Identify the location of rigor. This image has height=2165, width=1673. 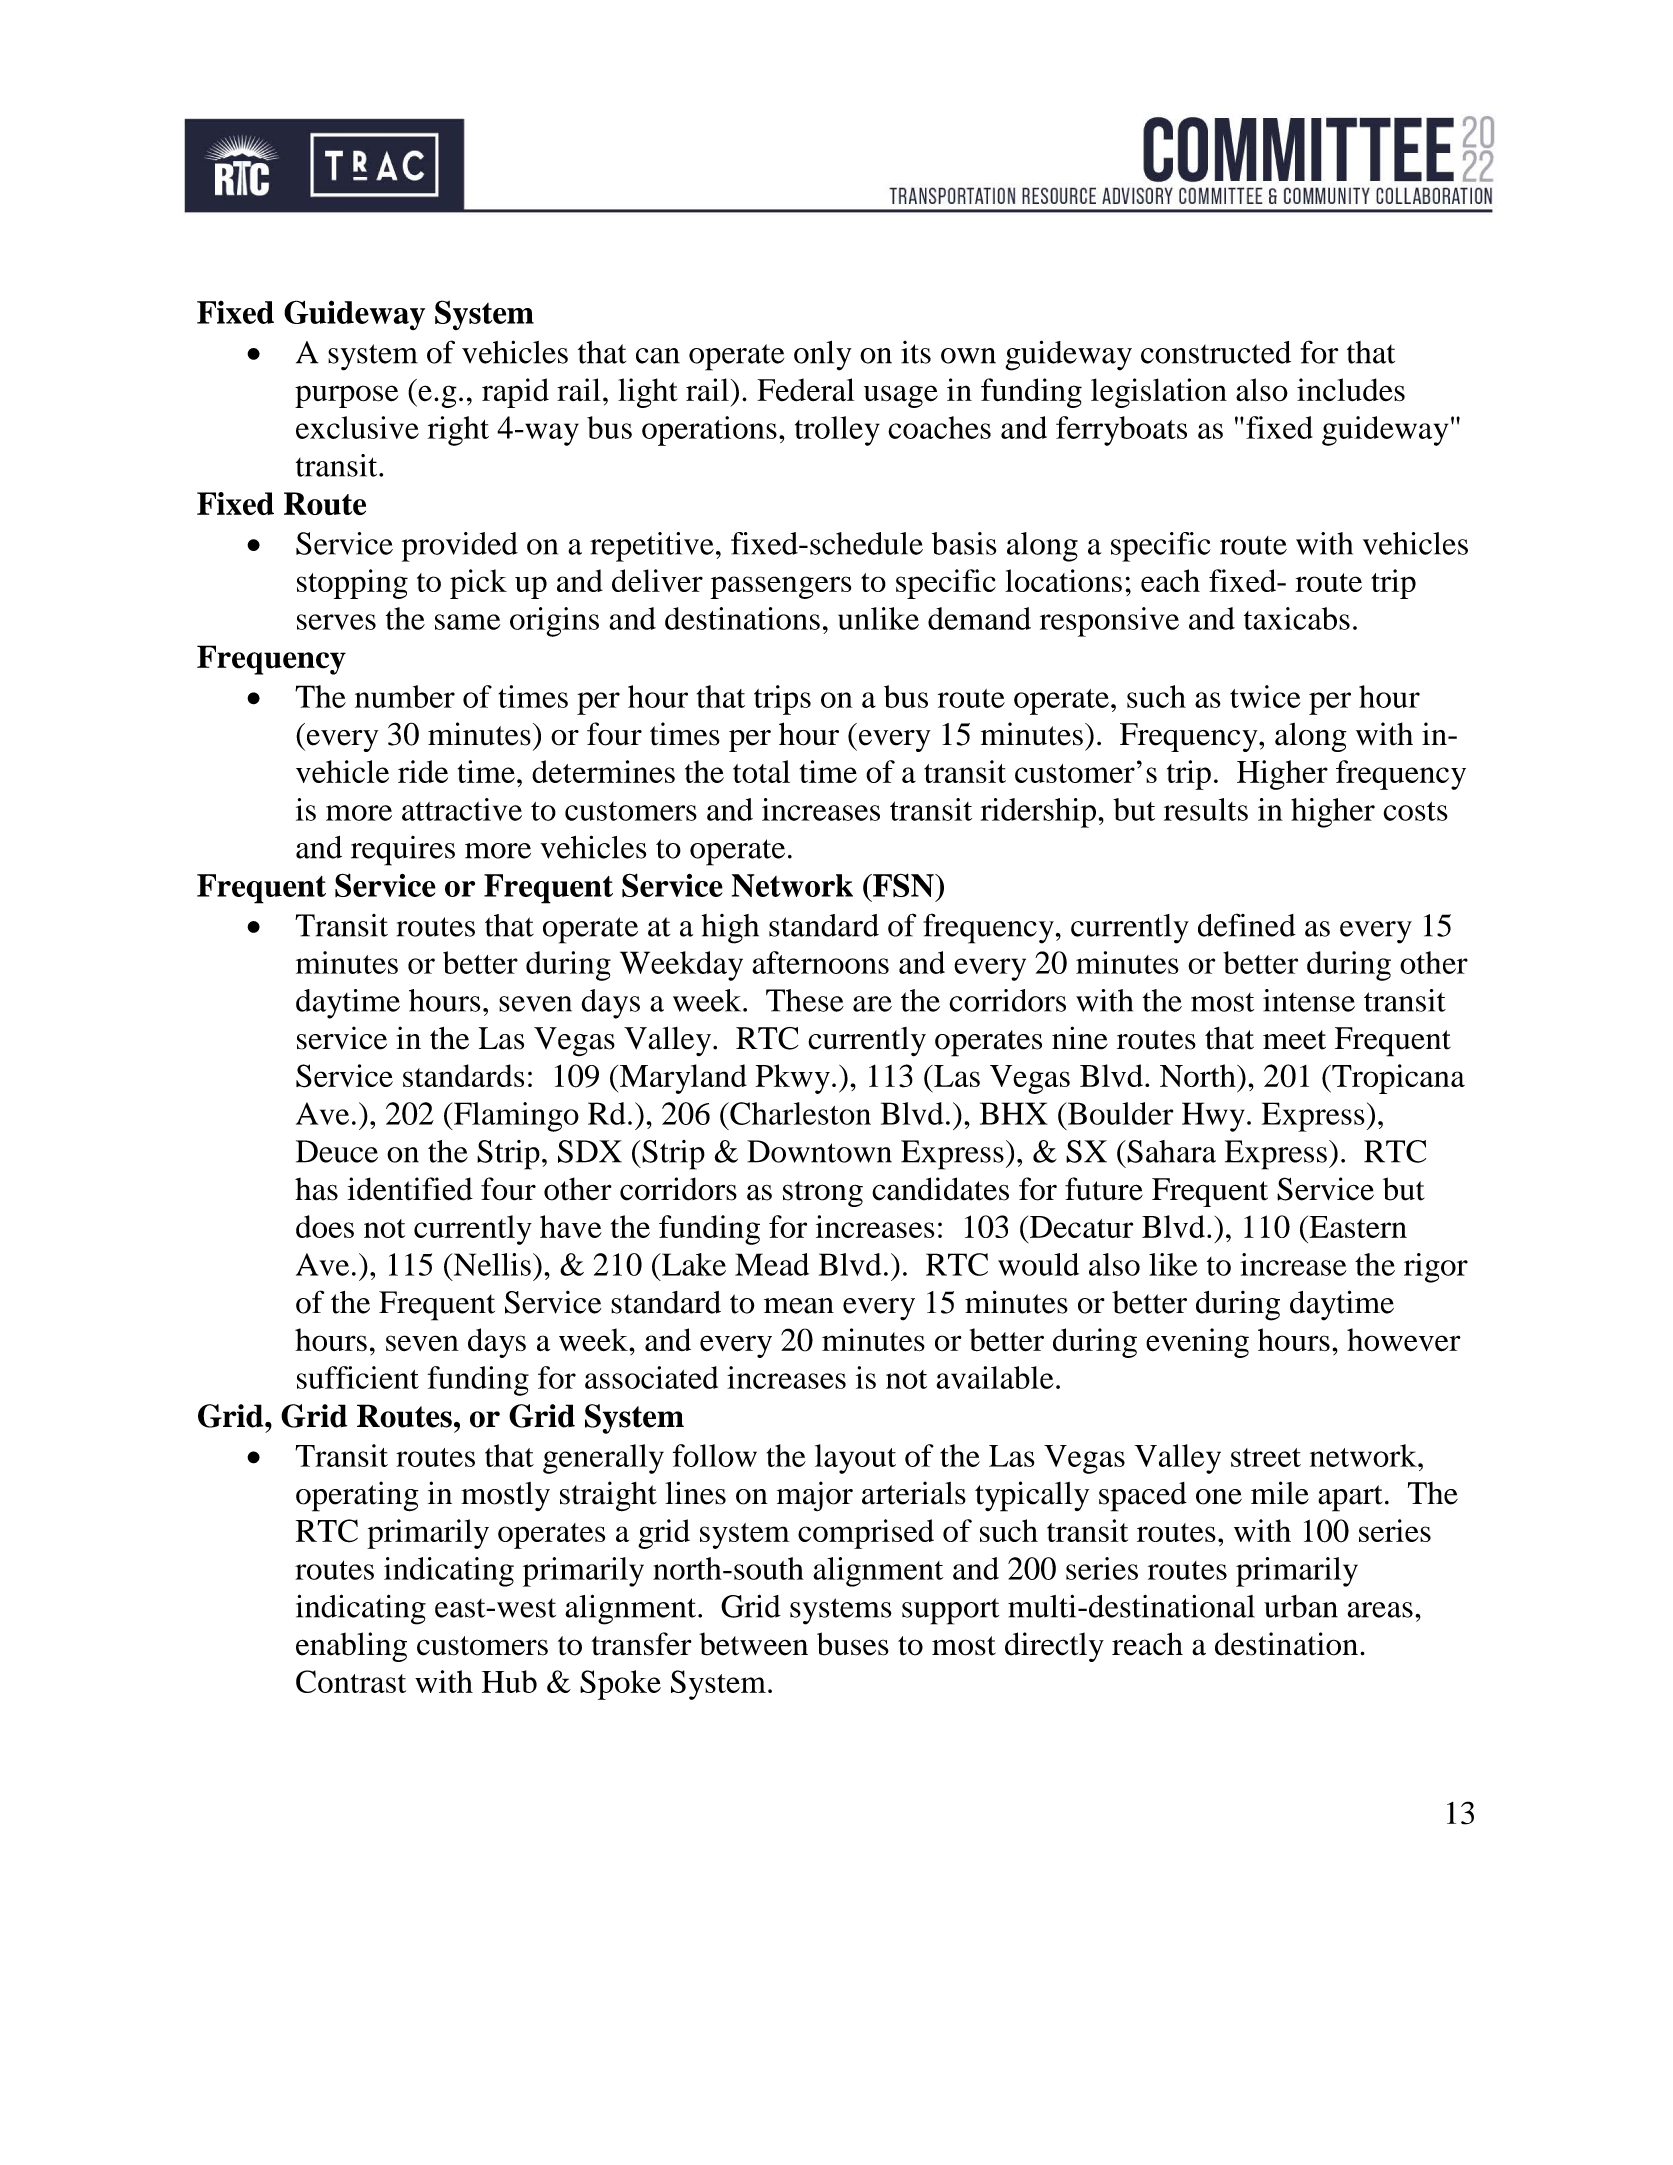
(1436, 1268).
